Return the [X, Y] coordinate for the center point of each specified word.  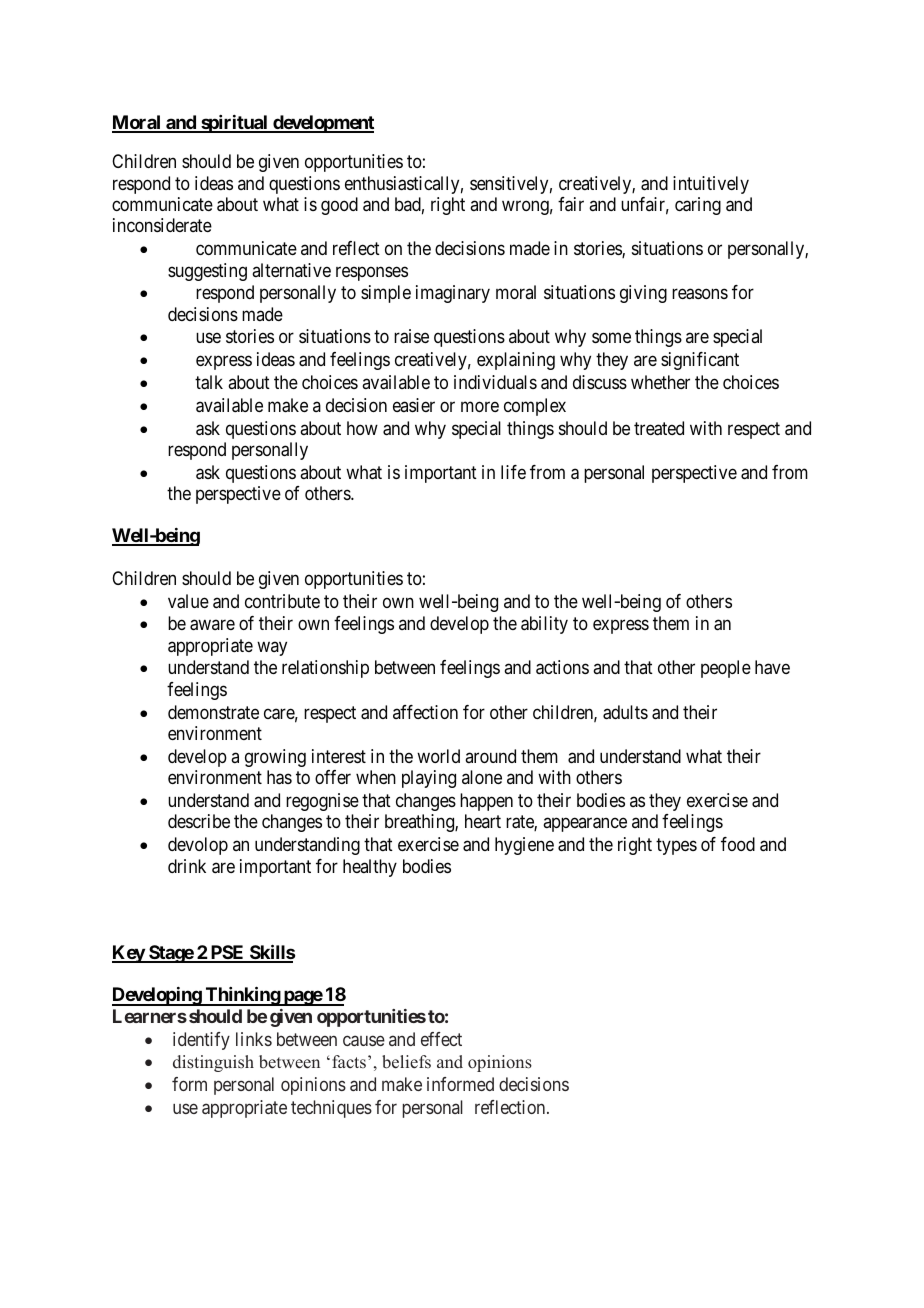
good [339, 206]
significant [700, 361]
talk [209, 382]
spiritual [234, 124]
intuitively [711, 185]
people [726, 669]
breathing [420, 823]
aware [212, 625]
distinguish [213, 1063]
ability [544, 625]
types [676, 846]
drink [187, 866]
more [480, 406]
